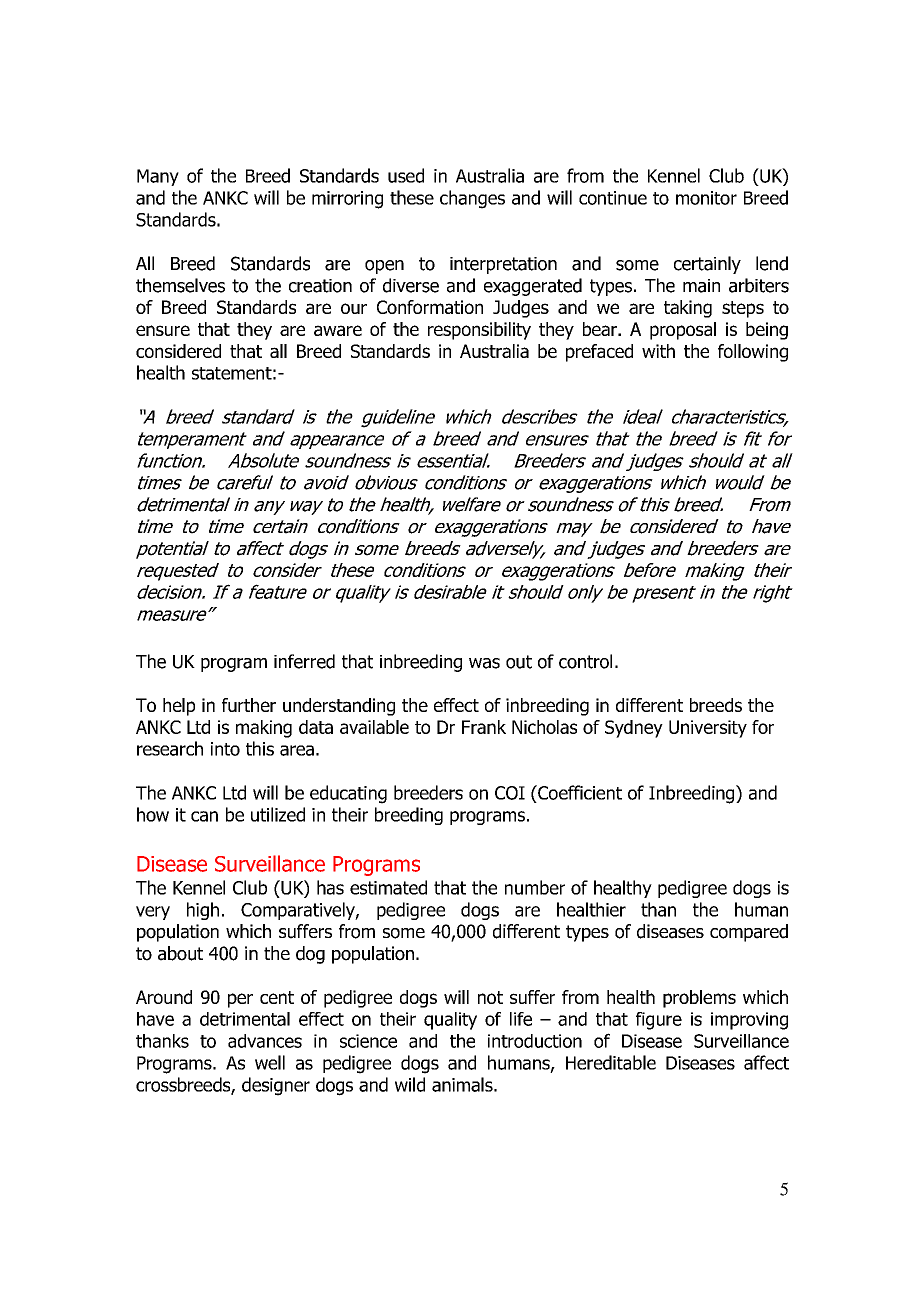 This screenshot has width=924, height=1308. Describe the element at coordinates (410, 1084) in the screenshot. I see `wild` at that location.
